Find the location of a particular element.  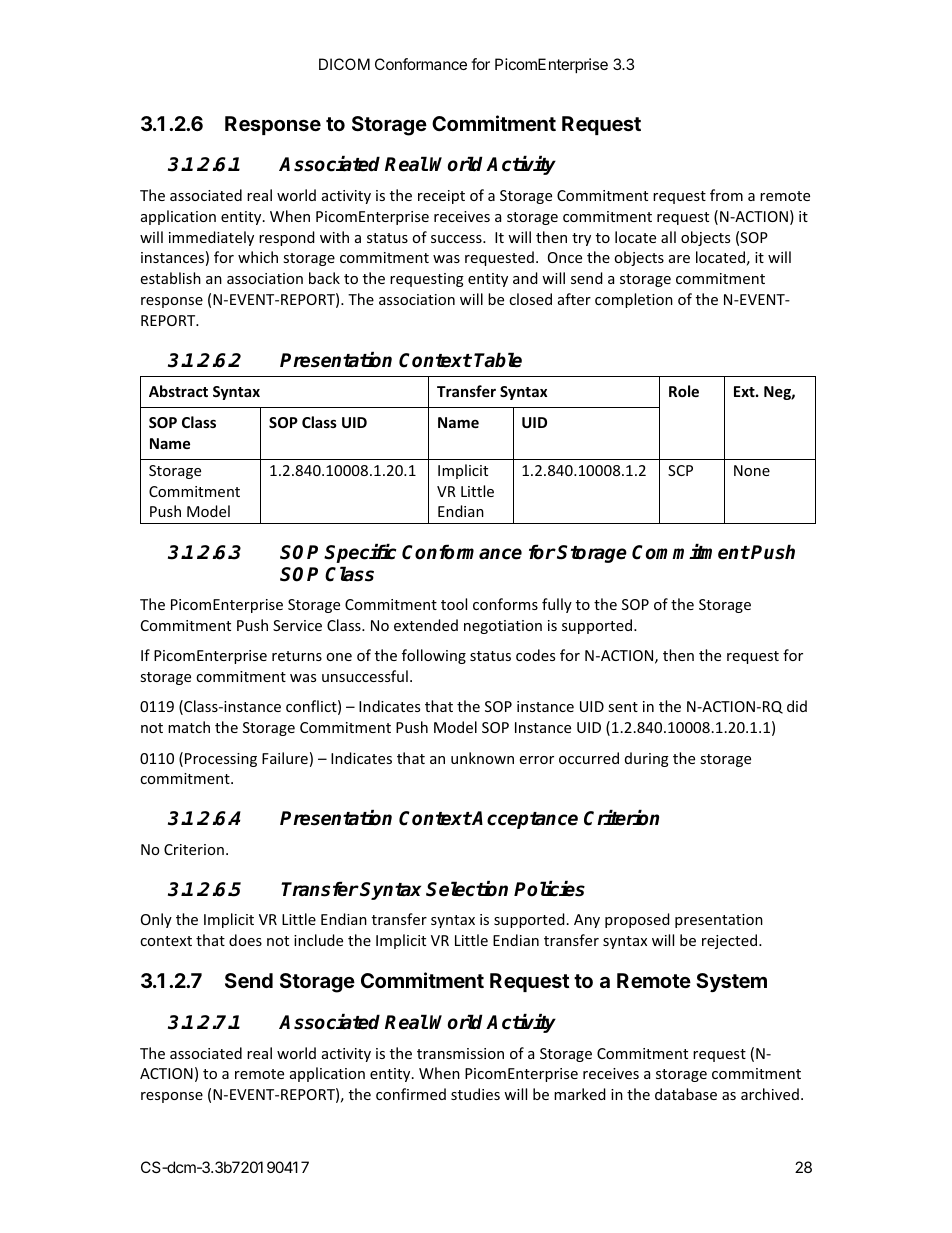

Role is located at coordinates (684, 391).
